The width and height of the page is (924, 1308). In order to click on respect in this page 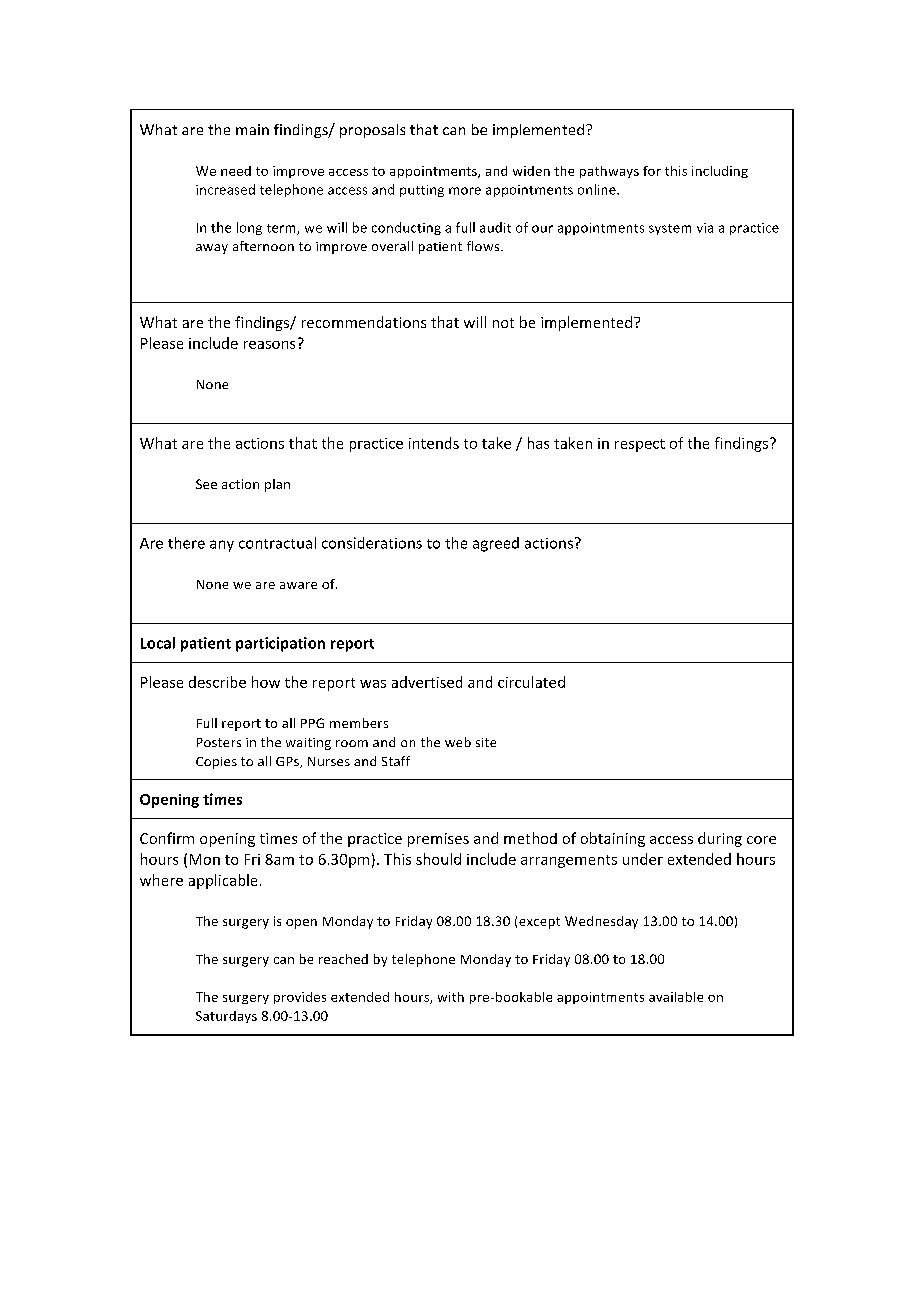, I will do `click(640, 445)`.
